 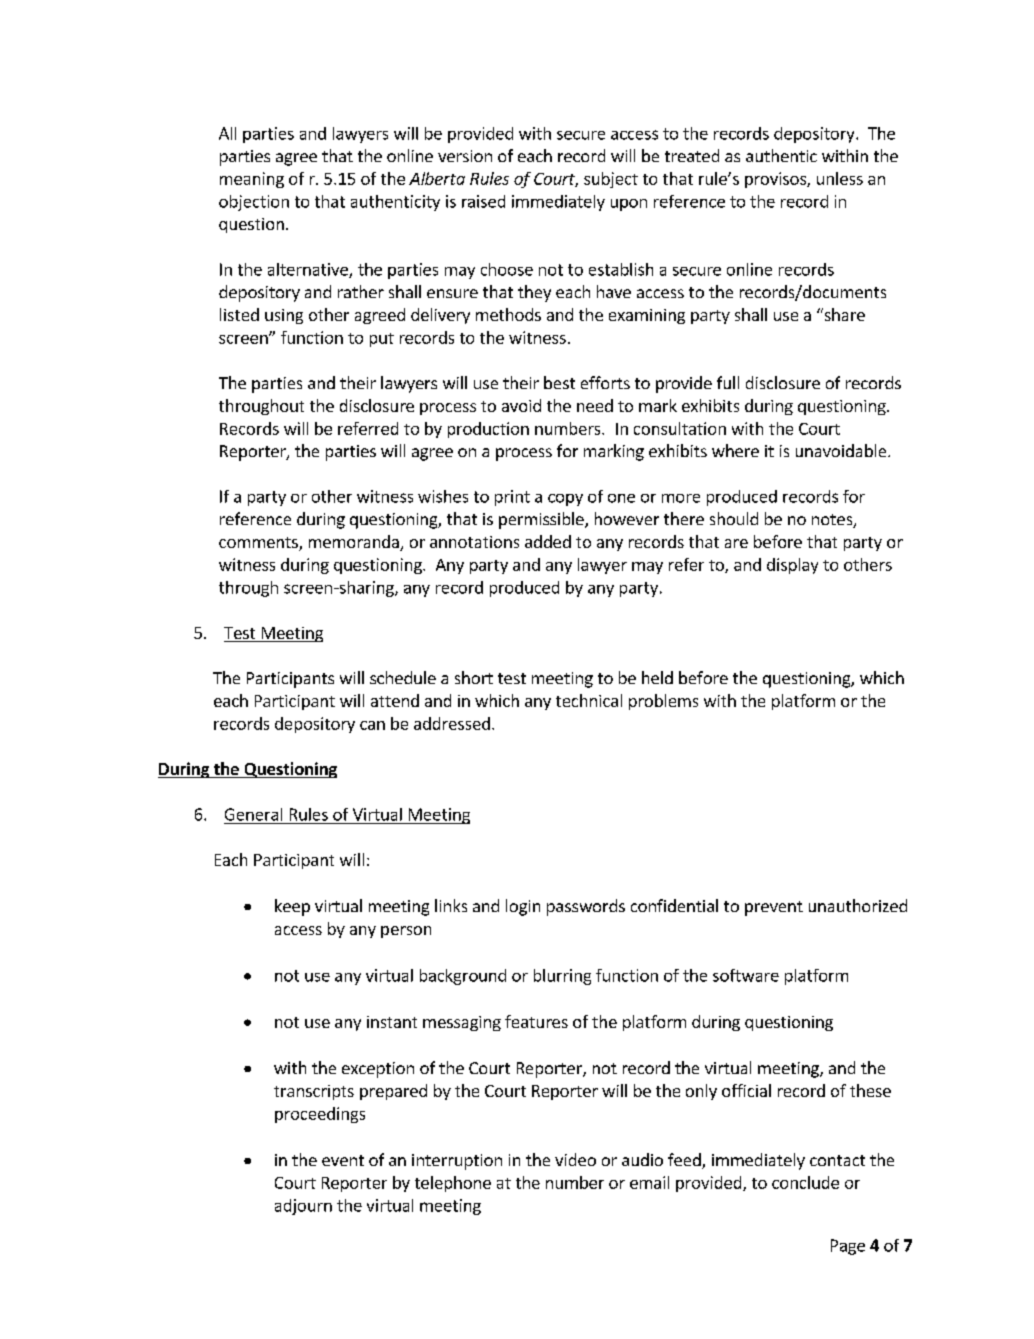 What do you see at coordinates (292, 907) in the screenshot?
I see `keep` at bounding box center [292, 907].
